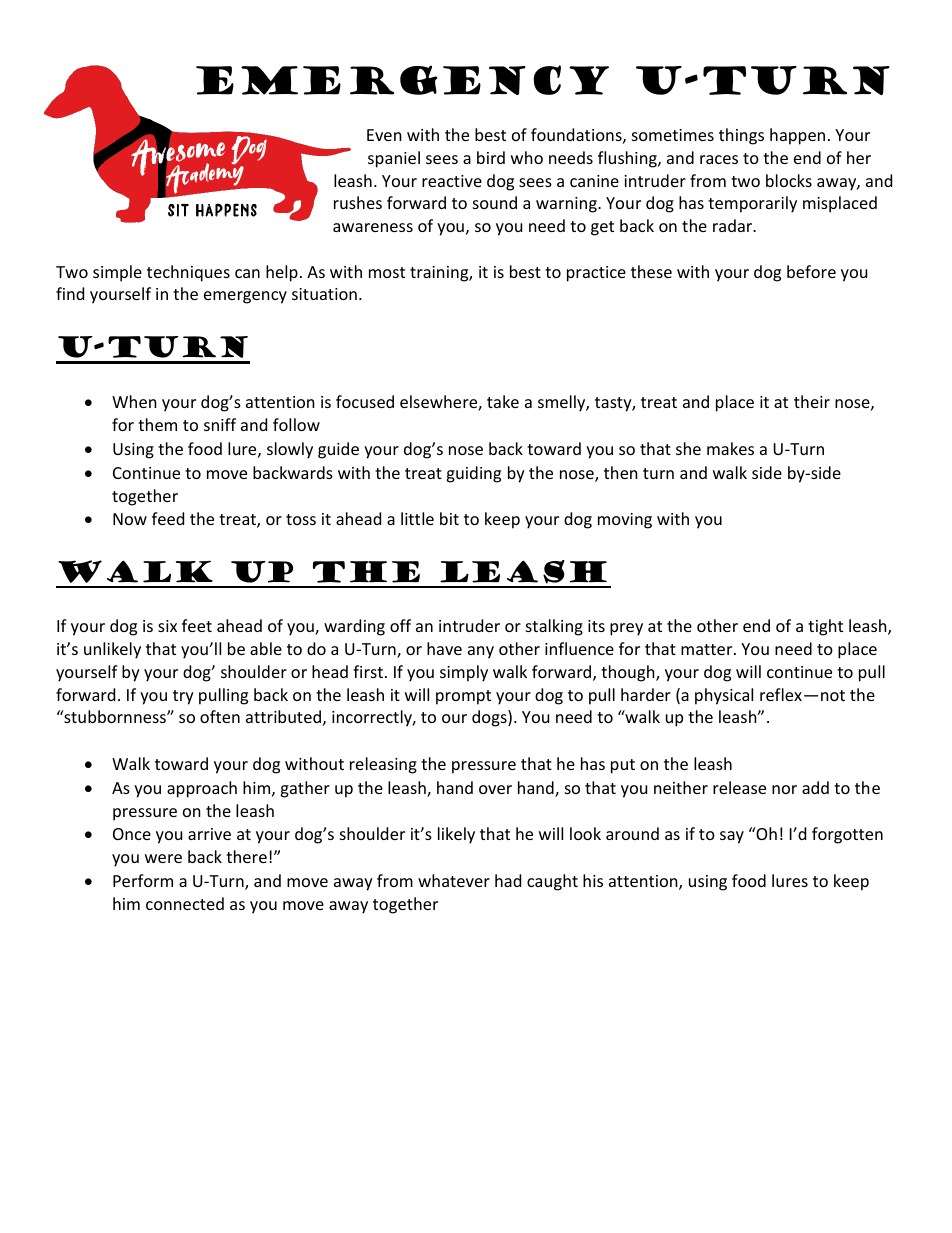 The height and width of the document is (1233, 952). I want to click on bird, so click(491, 157).
